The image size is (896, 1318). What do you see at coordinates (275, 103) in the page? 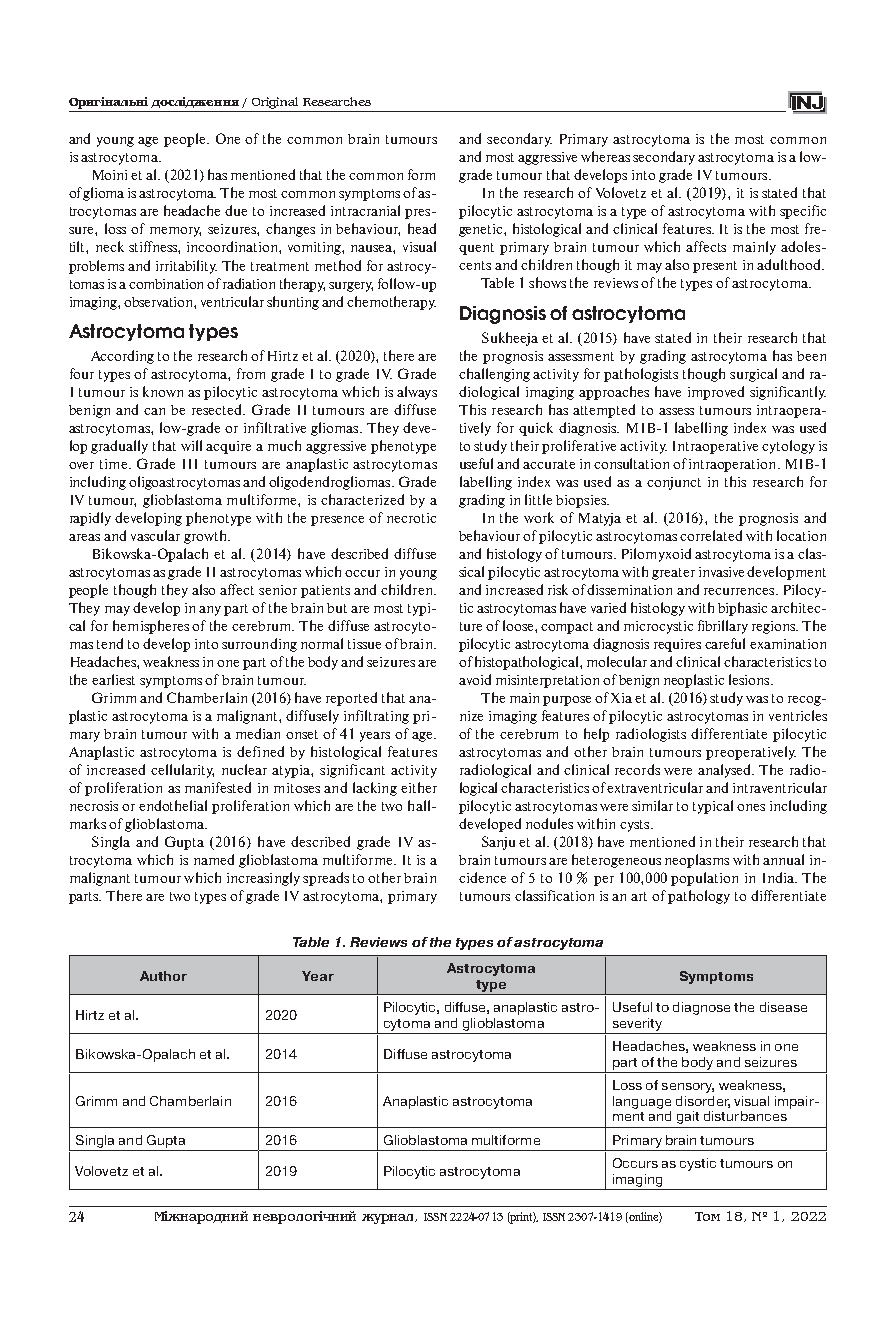
I see `Original` at bounding box center [275, 103].
